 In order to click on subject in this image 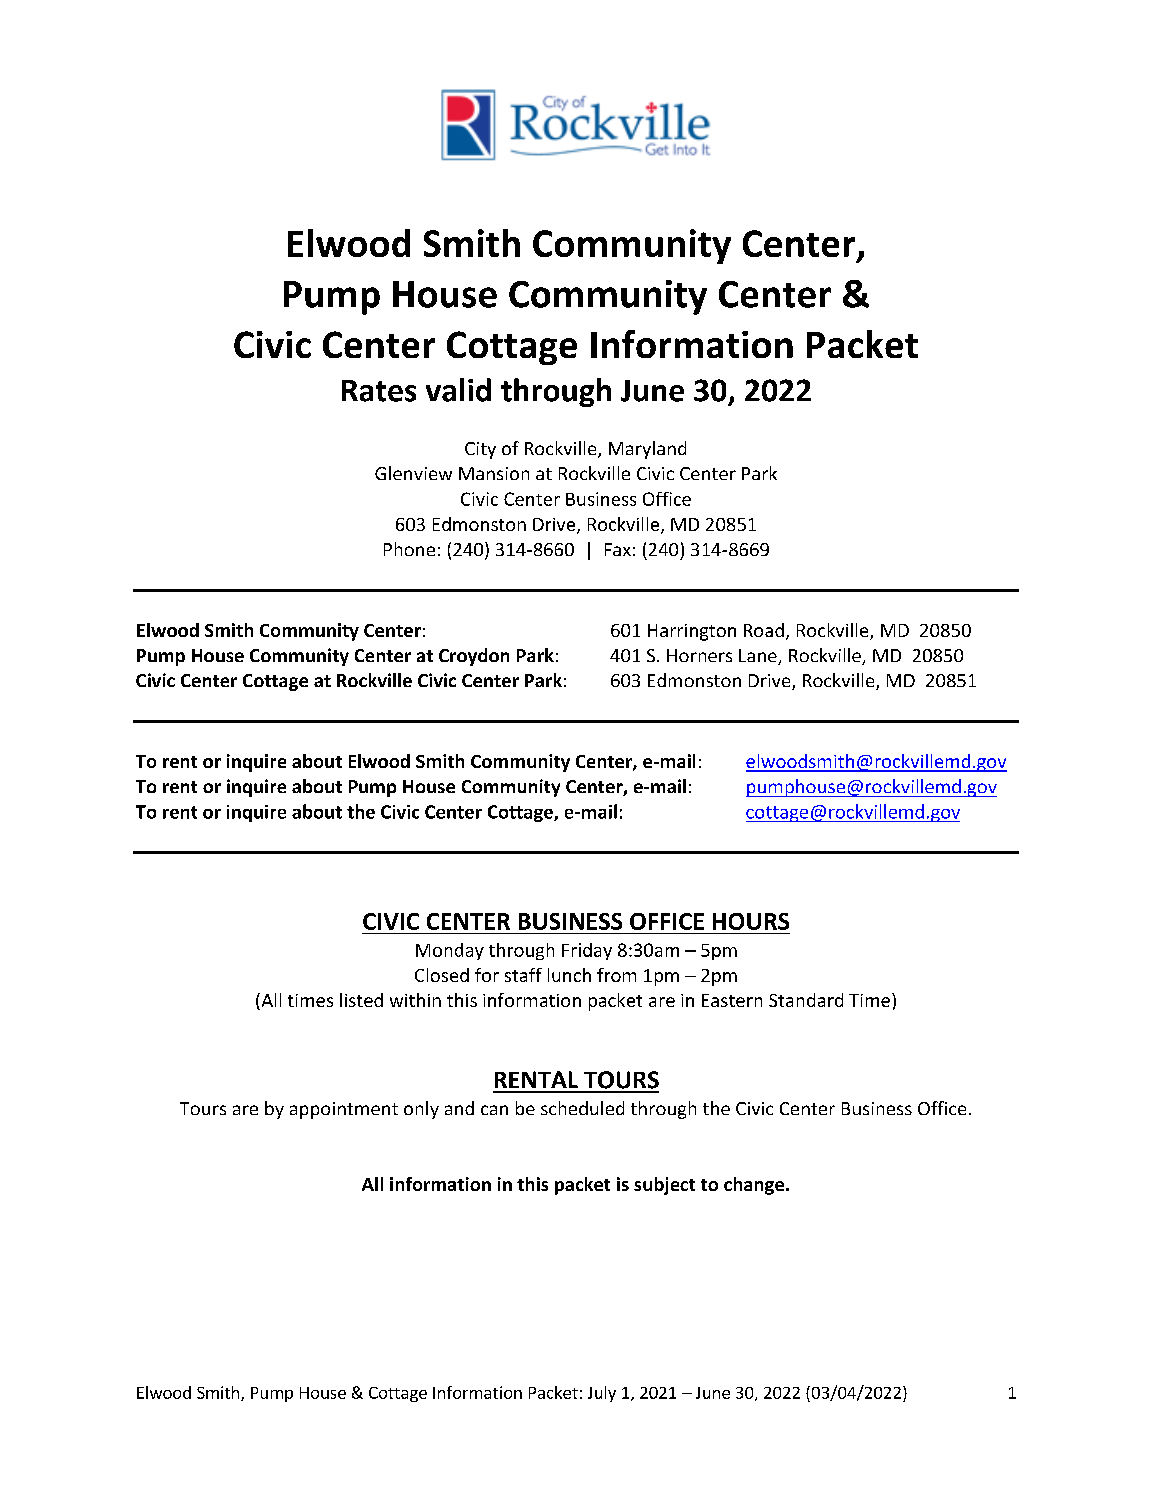, I will do `click(664, 1186)`.
